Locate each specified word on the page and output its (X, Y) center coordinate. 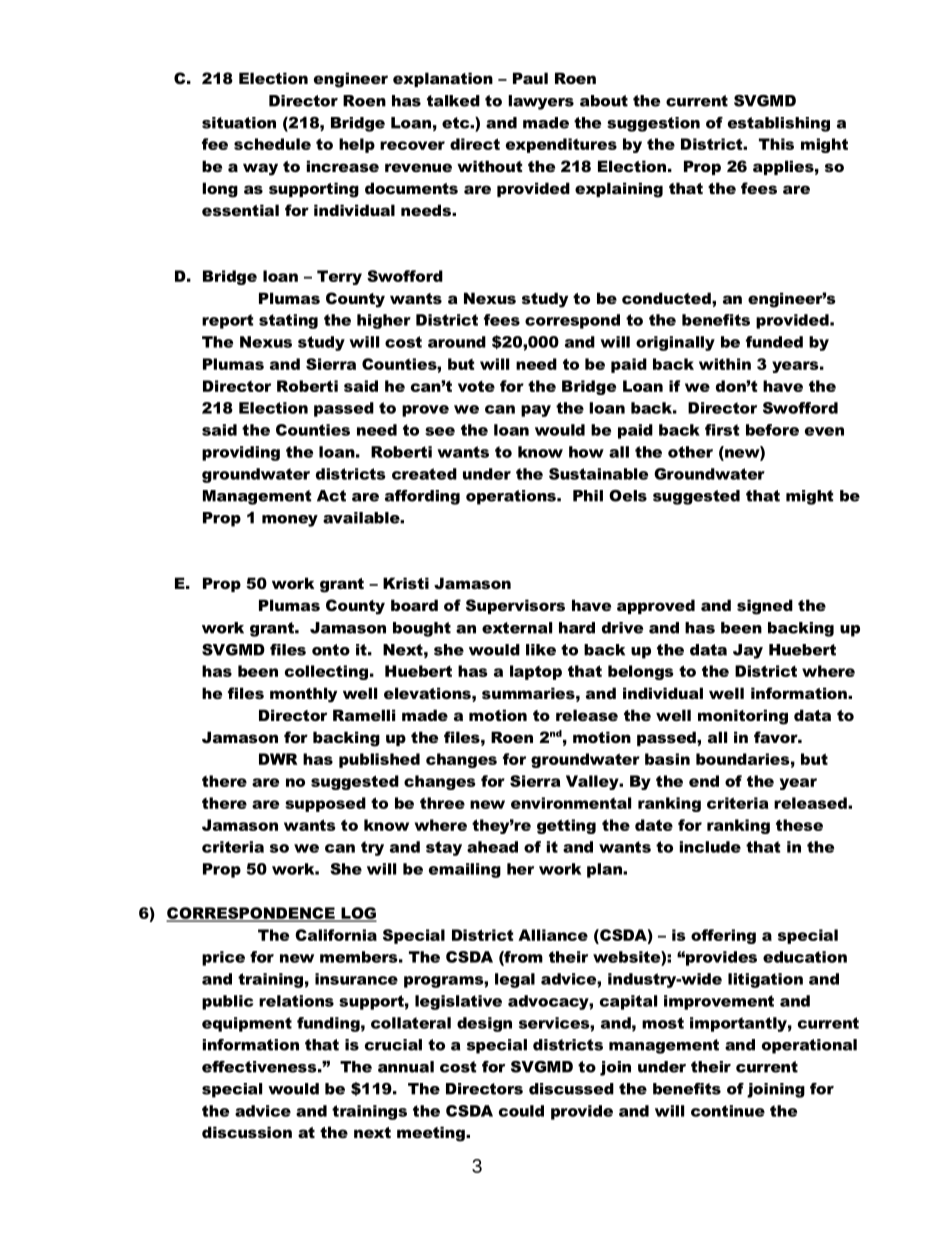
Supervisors (515, 606)
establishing (779, 124)
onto (331, 650)
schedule (272, 144)
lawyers (541, 102)
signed (765, 607)
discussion (247, 1132)
